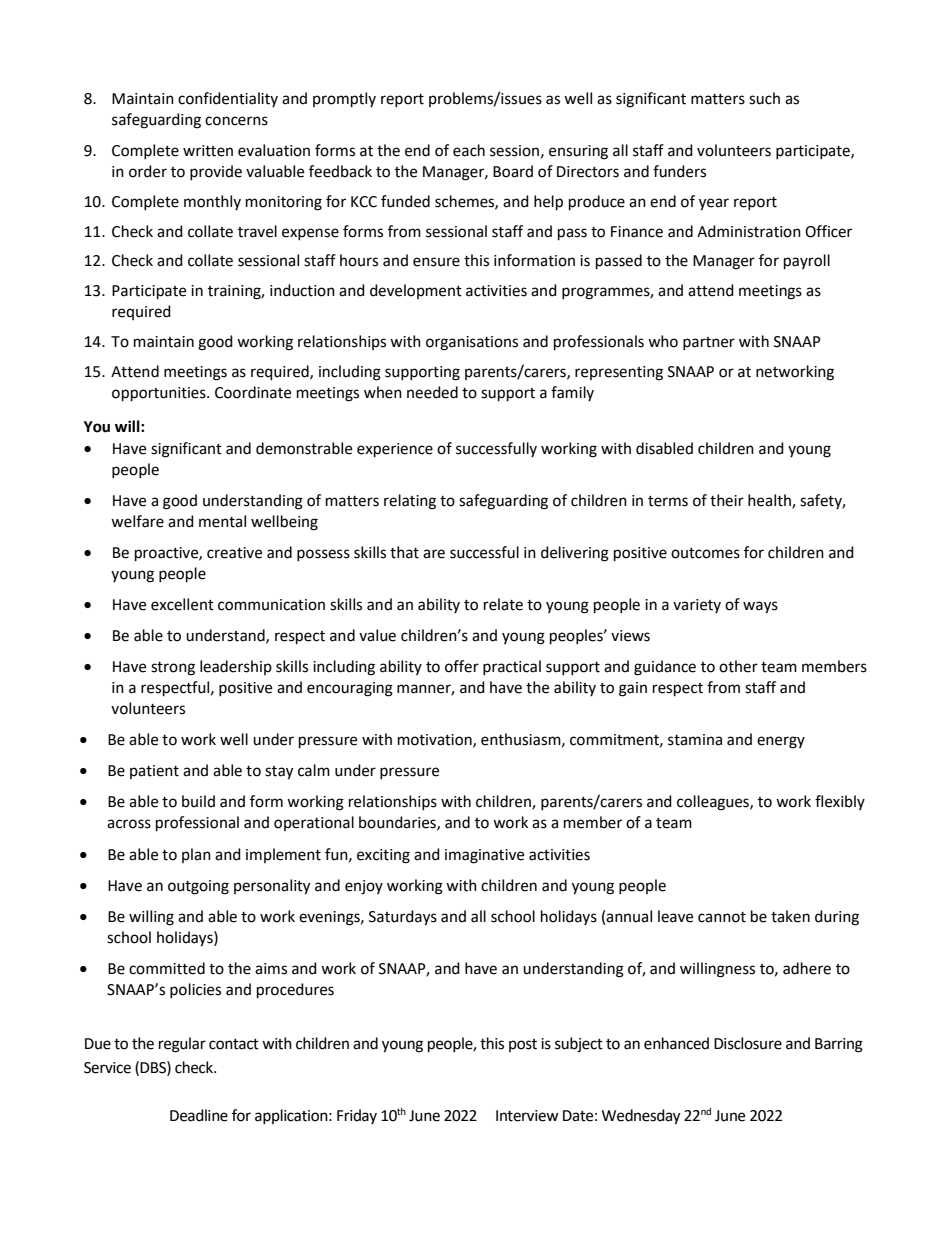  I want to click on experience, so click(395, 450).
